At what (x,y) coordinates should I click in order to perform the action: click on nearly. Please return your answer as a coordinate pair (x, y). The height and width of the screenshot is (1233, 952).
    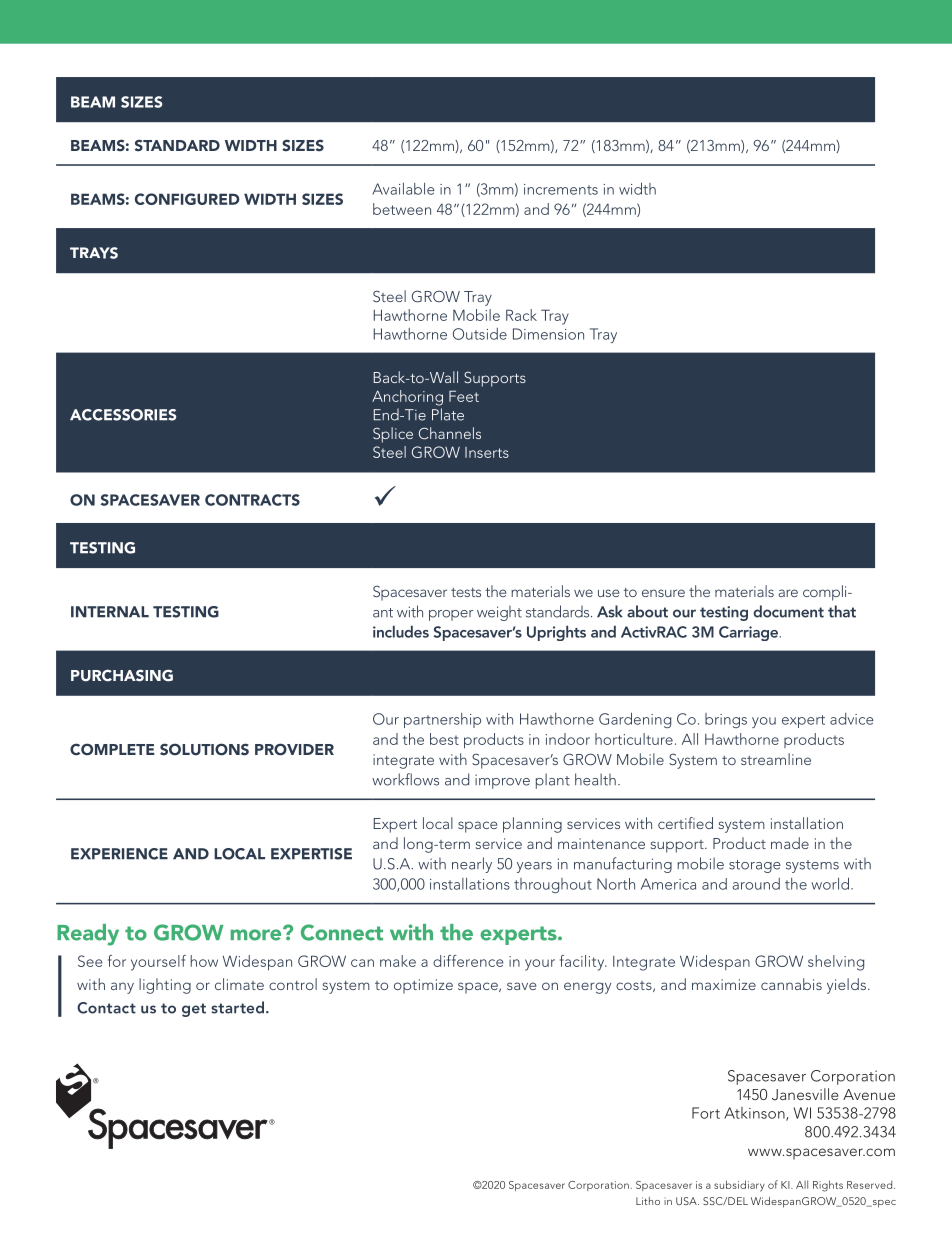
    Looking at the image, I should click on (472, 865).
